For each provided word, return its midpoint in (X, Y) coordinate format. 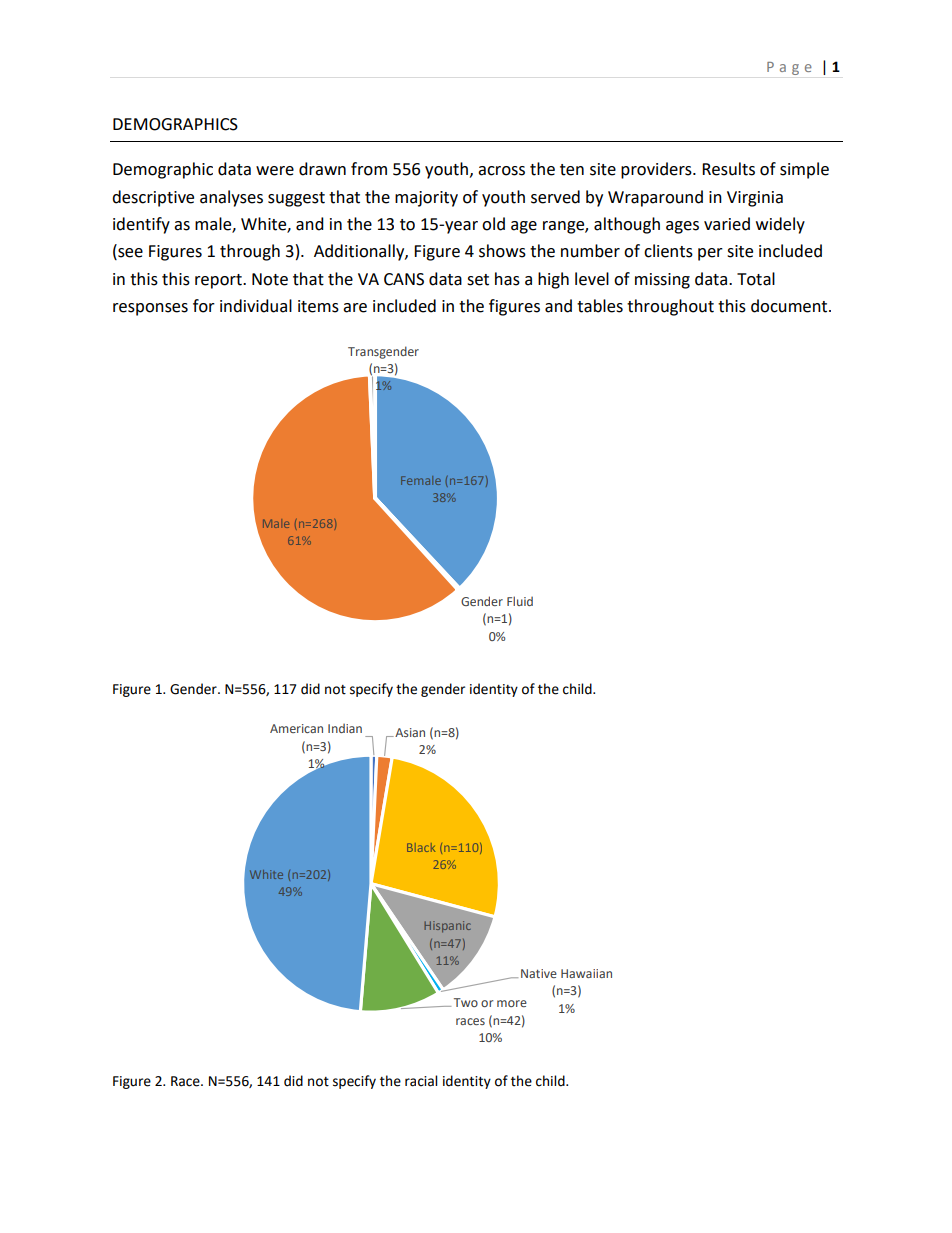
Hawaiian (586, 973)
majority (426, 199)
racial (421, 1081)
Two (466, 1002)
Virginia (755, 199)
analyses (231, 198)
